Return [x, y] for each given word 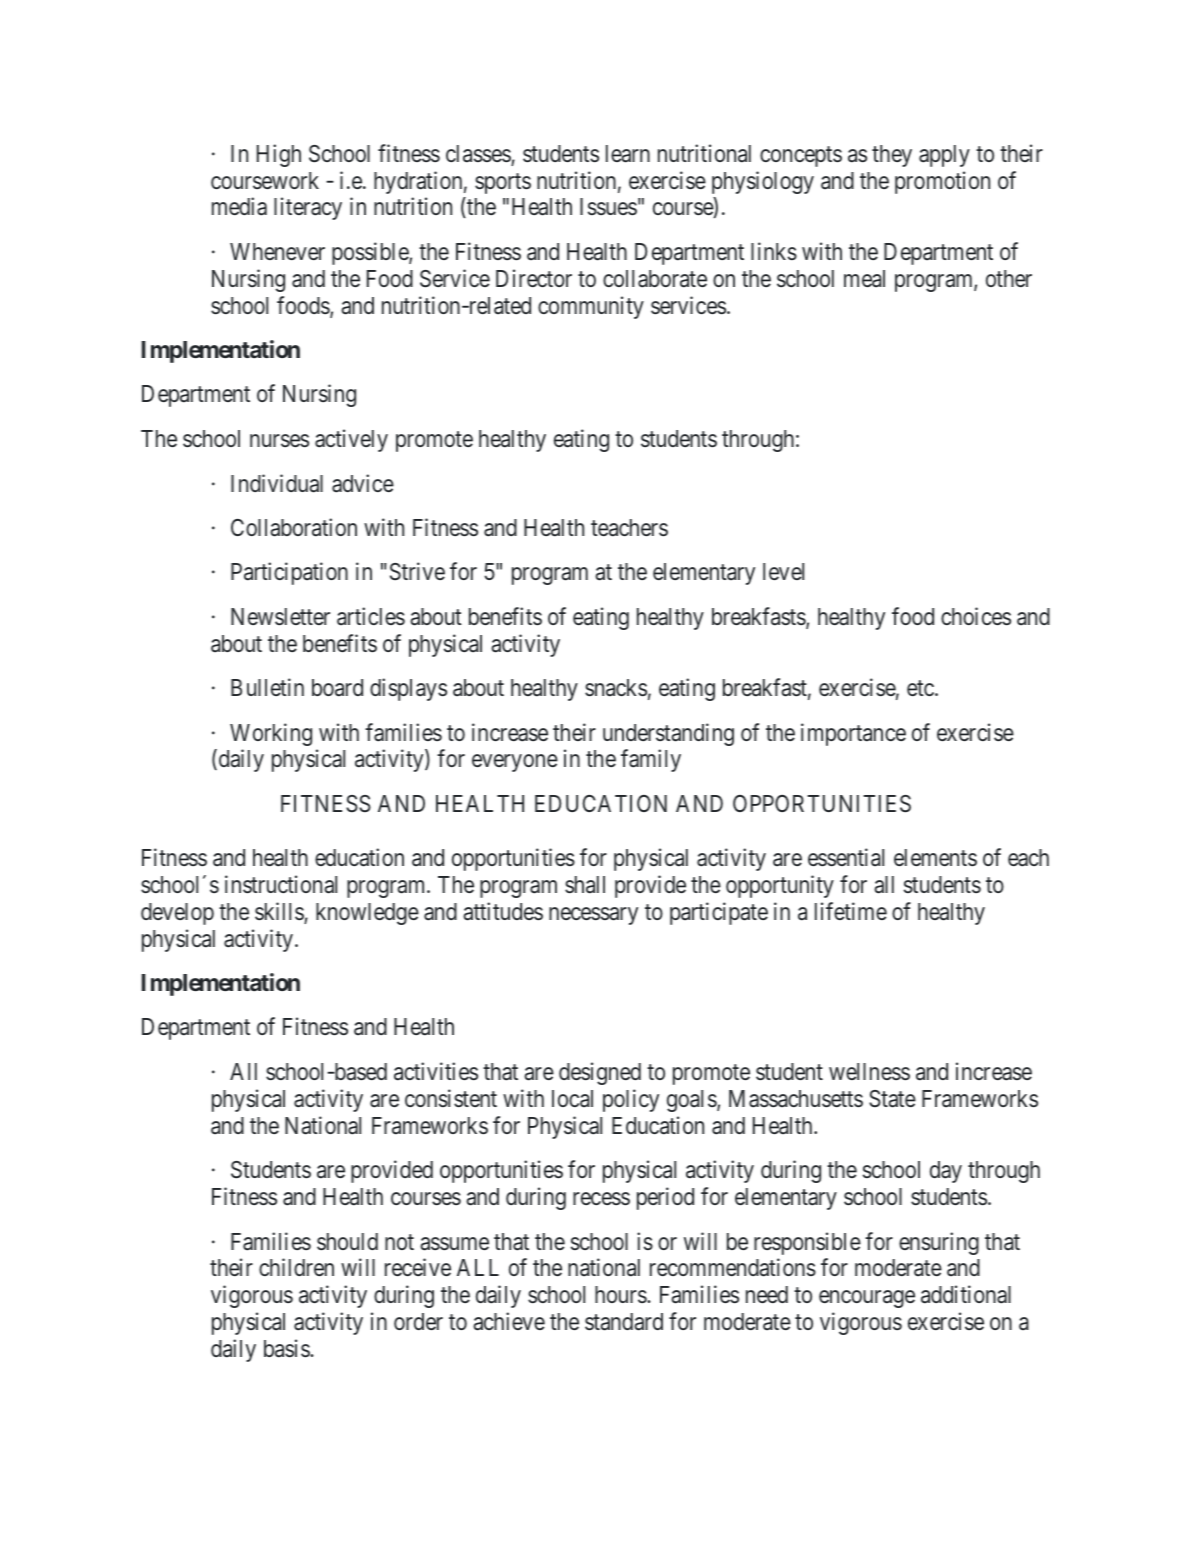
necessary [593, 916]
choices [976, 616]
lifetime [851, 911]
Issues [608, 207]
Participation [289, 573]
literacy [308, 208]
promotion [942, 182]
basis [287, 1348]
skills [280, 912]
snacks [616, 688]
